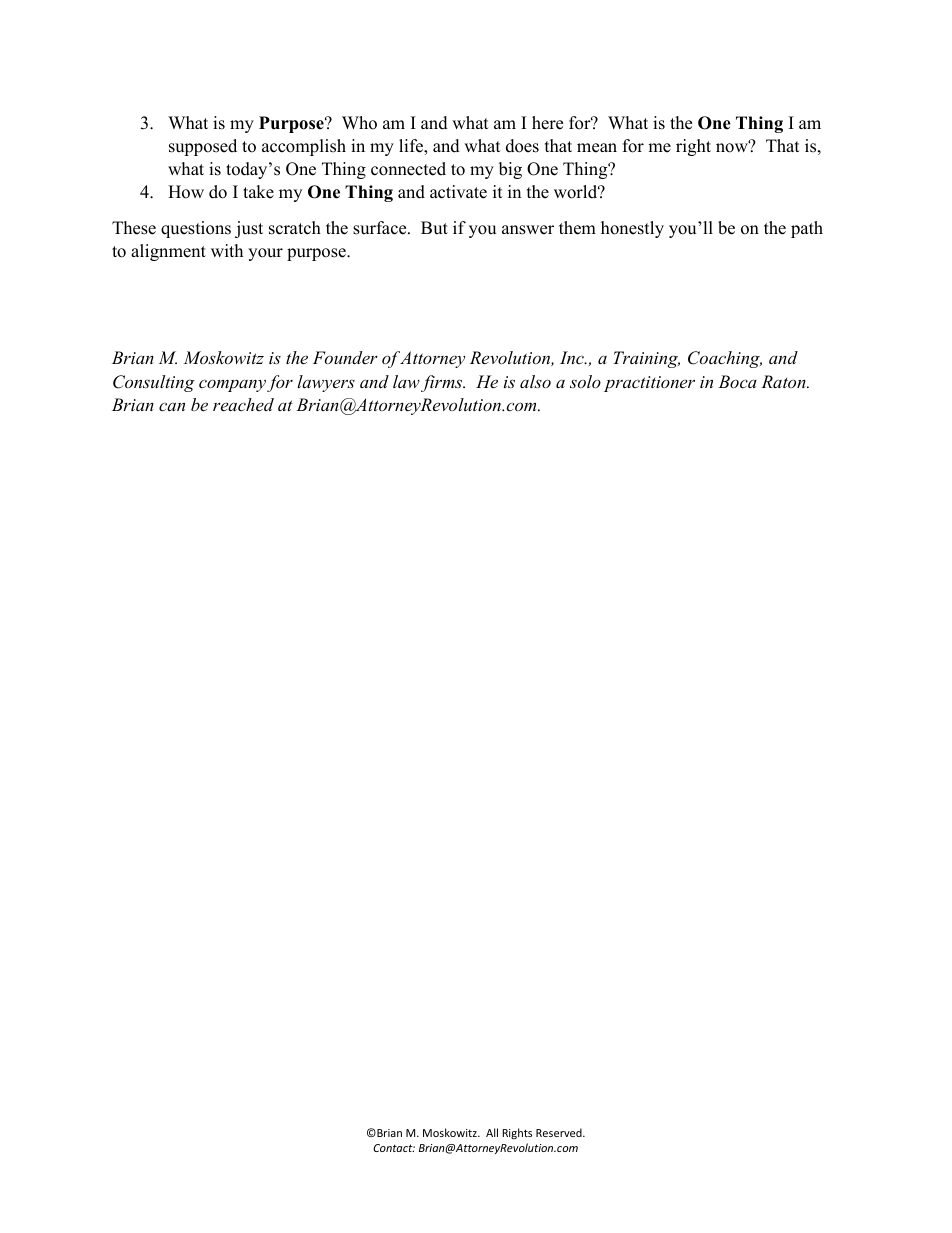 This document has width=952, height=1233. What do you see at coordinates (585, 381) in the document?
I see `solo` at bounding box center [585, 381].
